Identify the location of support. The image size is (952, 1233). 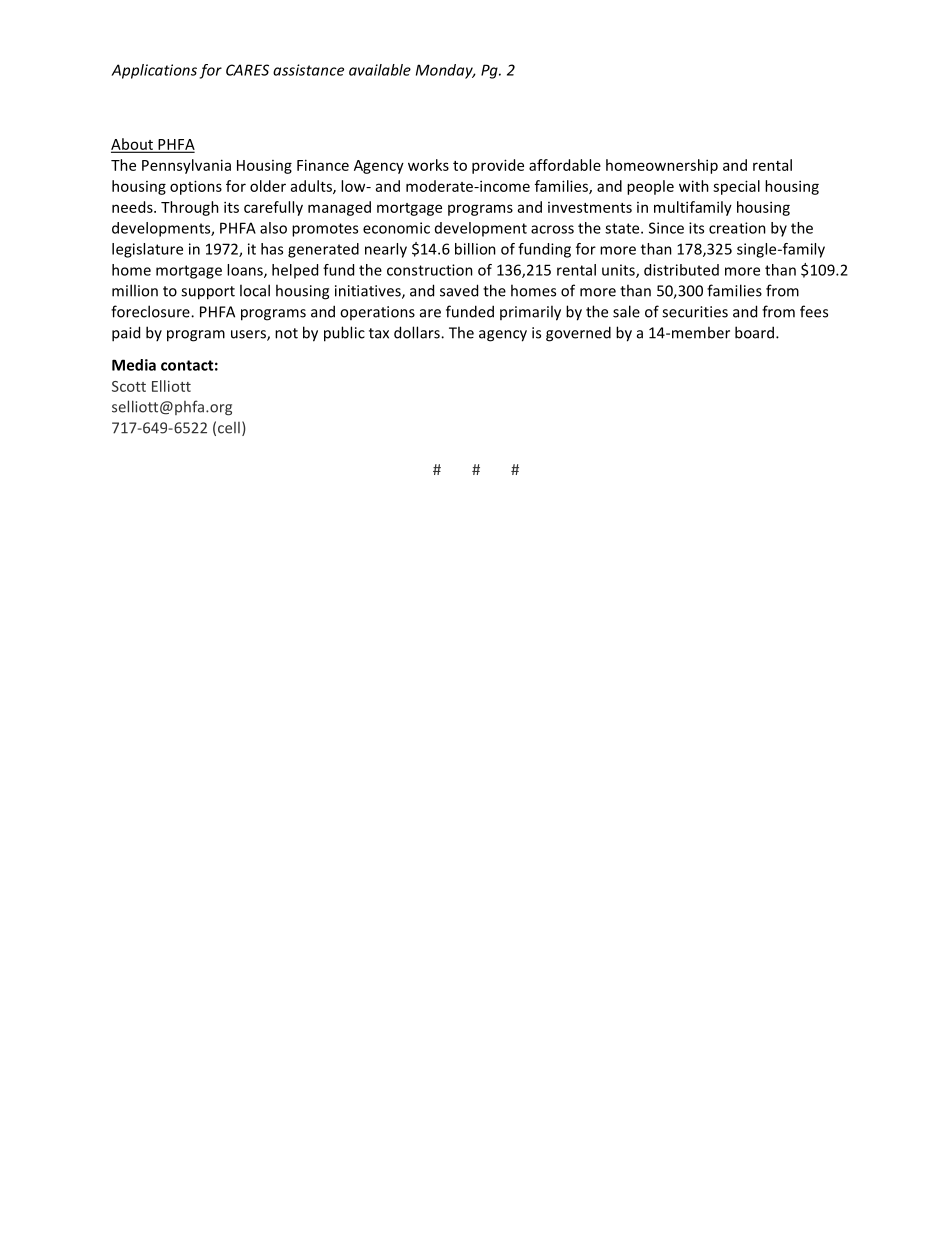
(208, 293).
